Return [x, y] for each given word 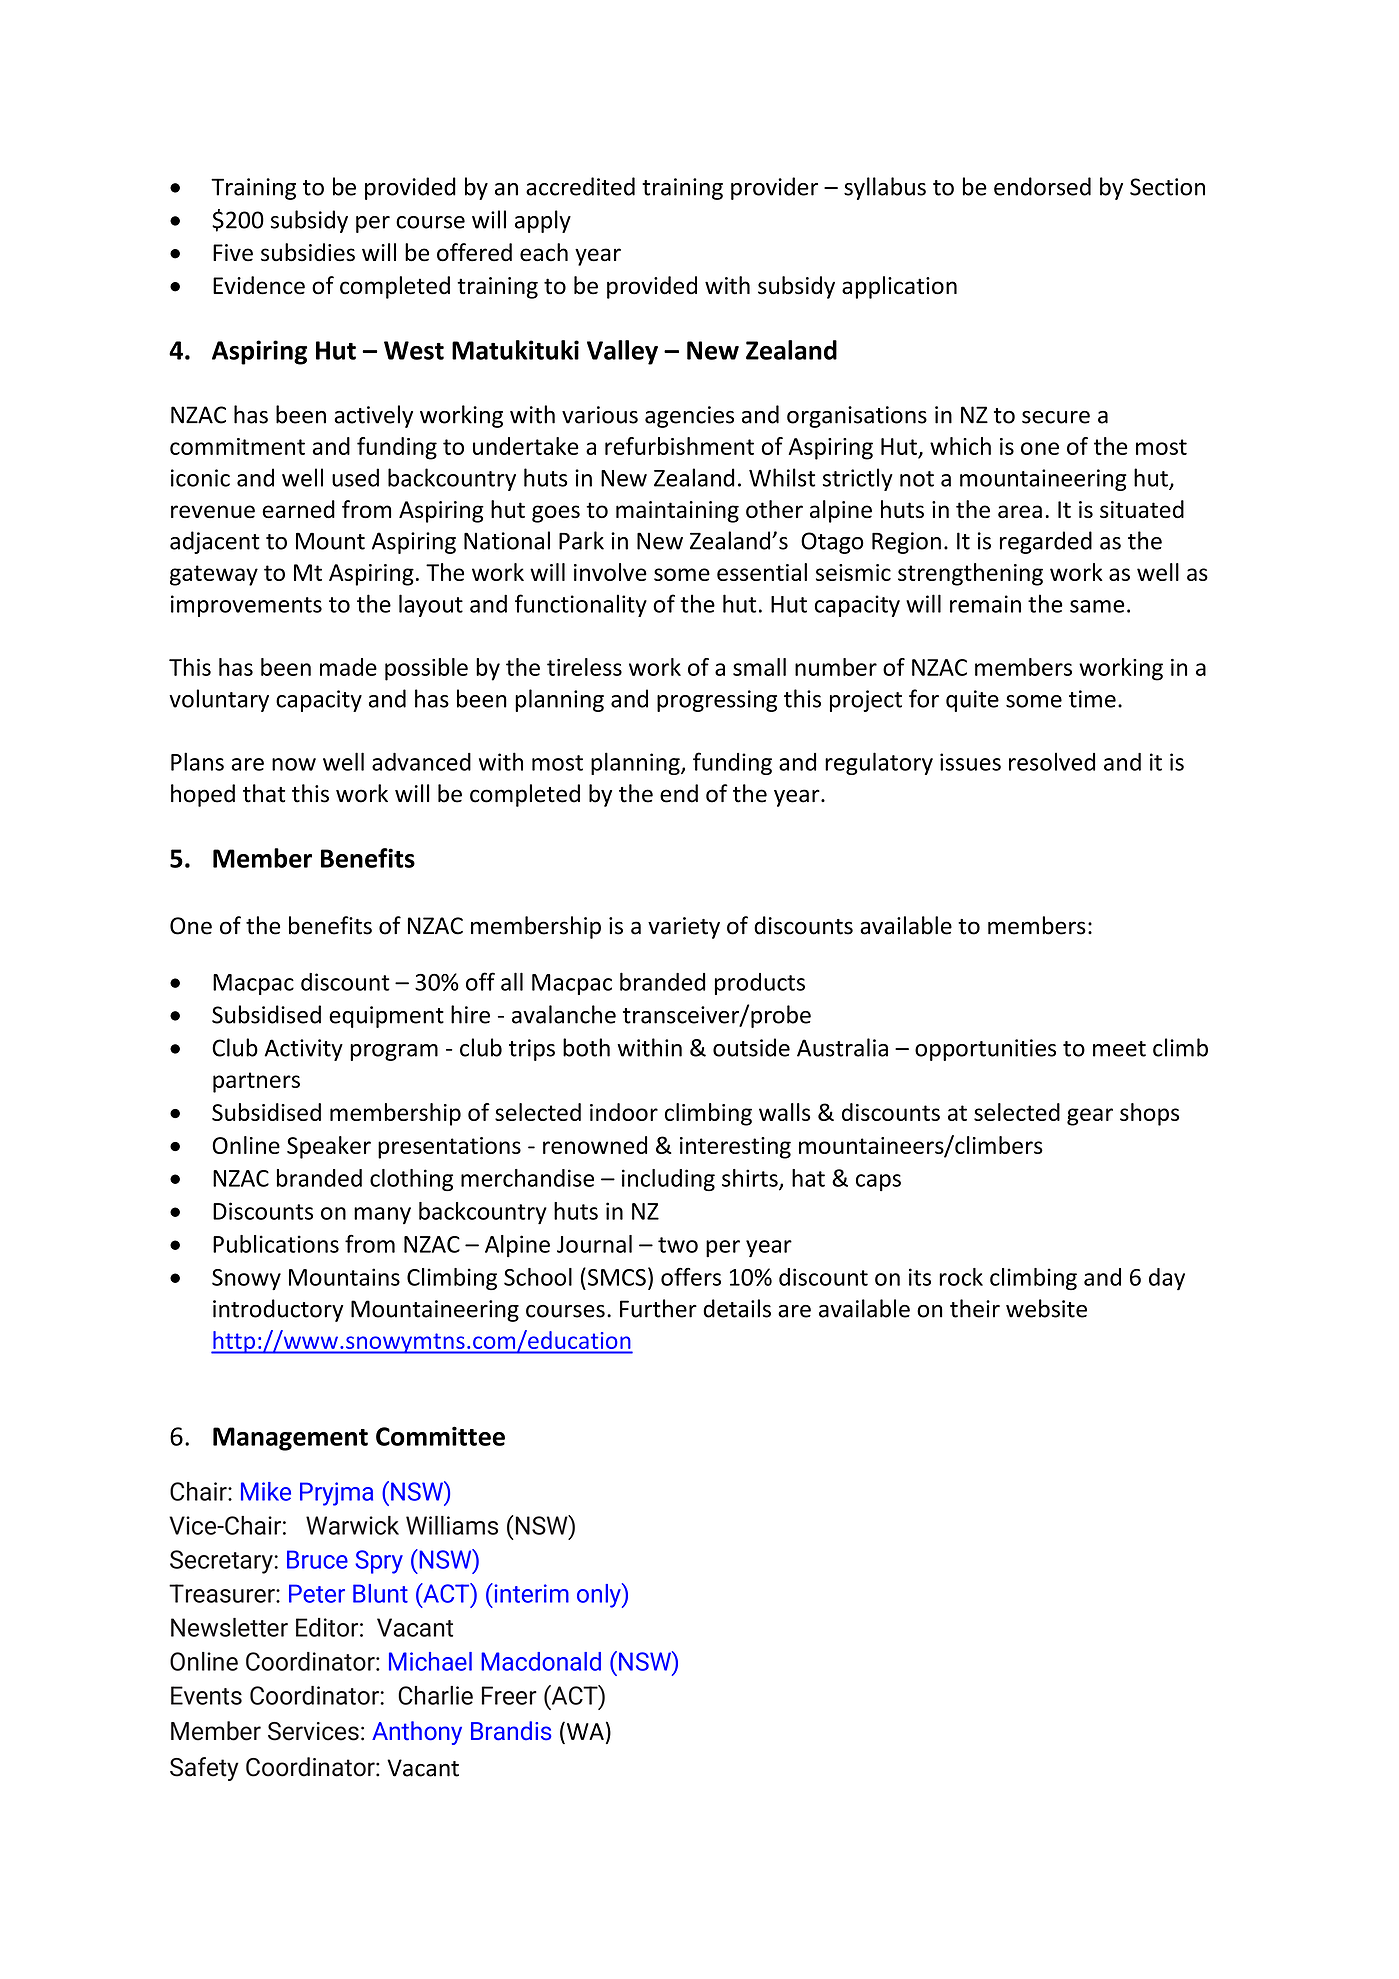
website [1046, 1308]
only [600, 1595]
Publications [276, 1244]
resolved [1052, 761]
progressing [717, 701]
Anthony [417, 1733]
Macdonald [541, 1661]
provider [774, 188]
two [678, 1245]
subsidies [308, 252]
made [348, 667]
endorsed [1042, 186]
